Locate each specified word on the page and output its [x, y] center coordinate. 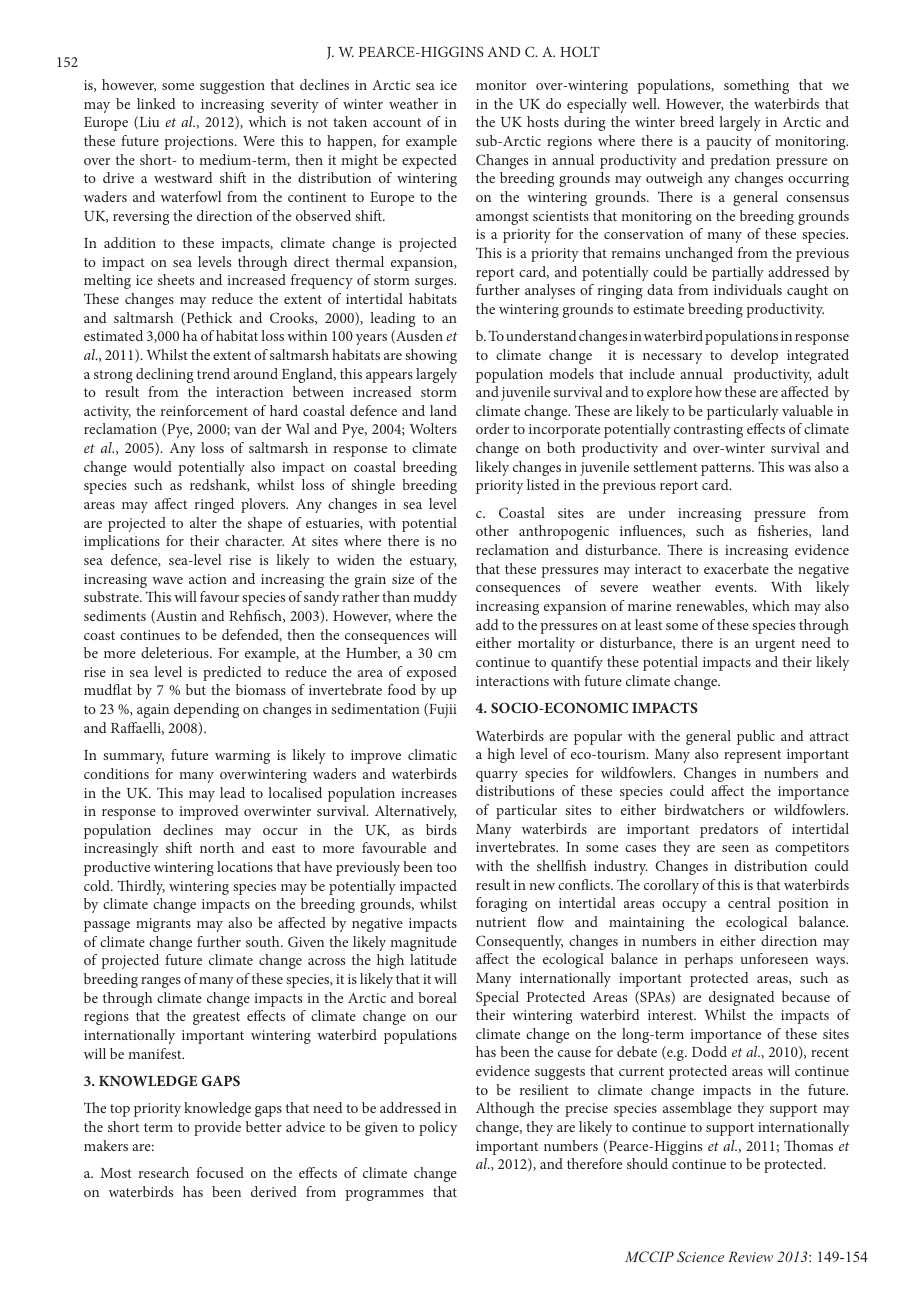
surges [435, 283]
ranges [161, 982]
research [164, 1172]
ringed [214, 505]
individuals [748, 289]
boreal [437, 997]
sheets [176, 279]
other [492, 530]
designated [742, 998]
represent [752, 756]
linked [156, 103]
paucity [729, 143]
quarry [497, 776]
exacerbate [736, 568]
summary [133, 758]
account [397, 122]
